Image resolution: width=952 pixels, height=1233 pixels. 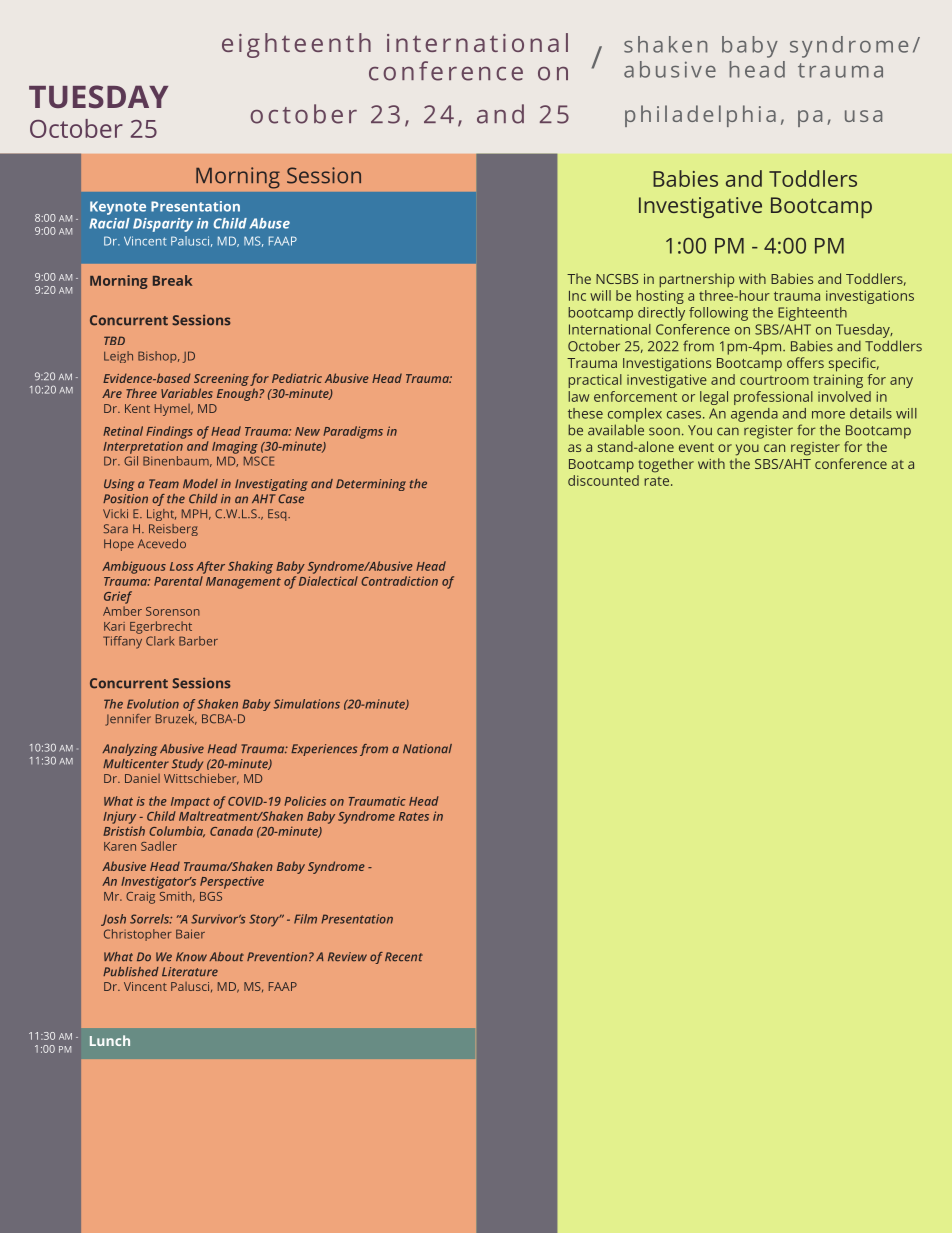 I want to click on Contradiction, so click(x=399, y=581).
